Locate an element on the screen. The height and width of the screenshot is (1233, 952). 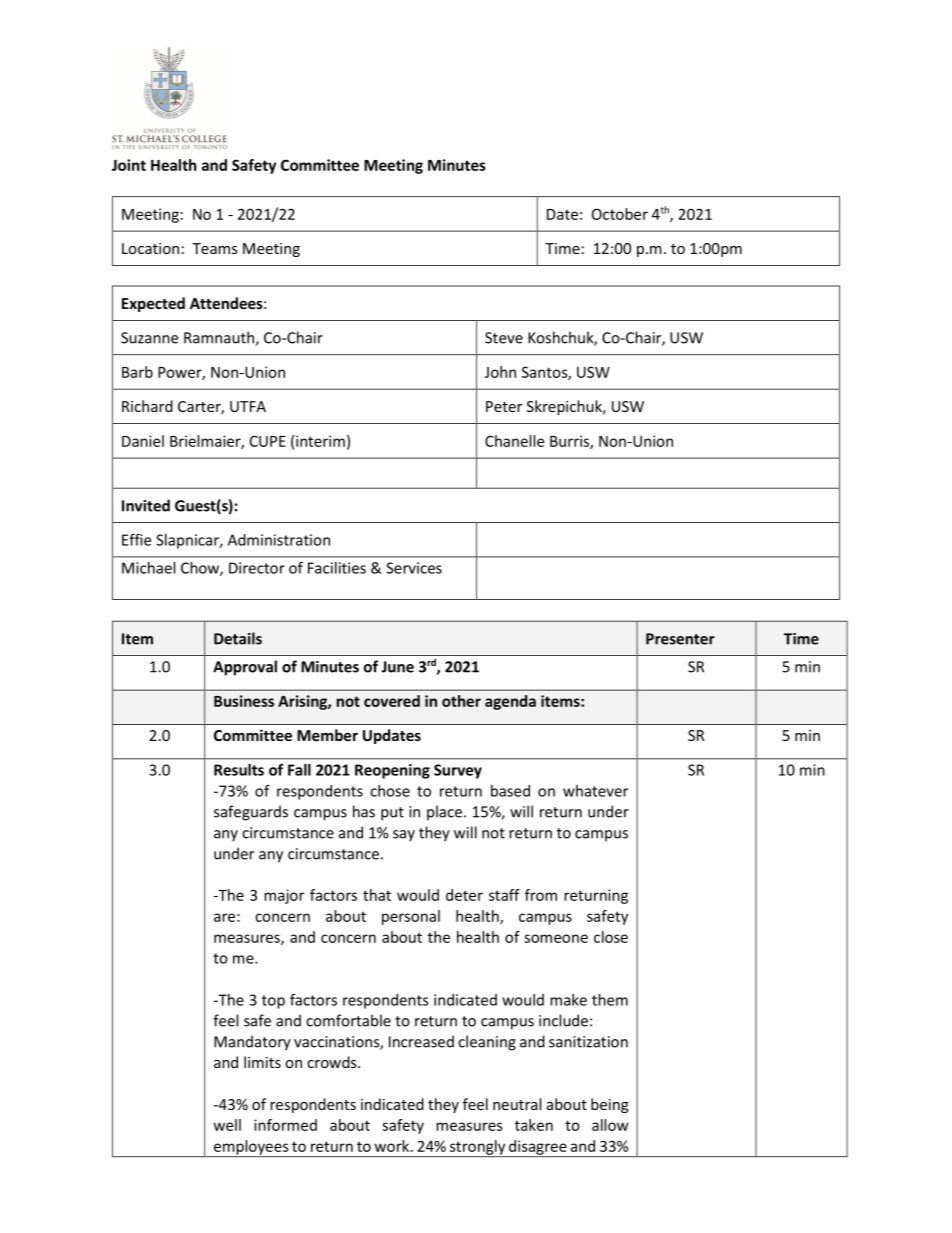
Presenter is located at coordinates (680, 639).
